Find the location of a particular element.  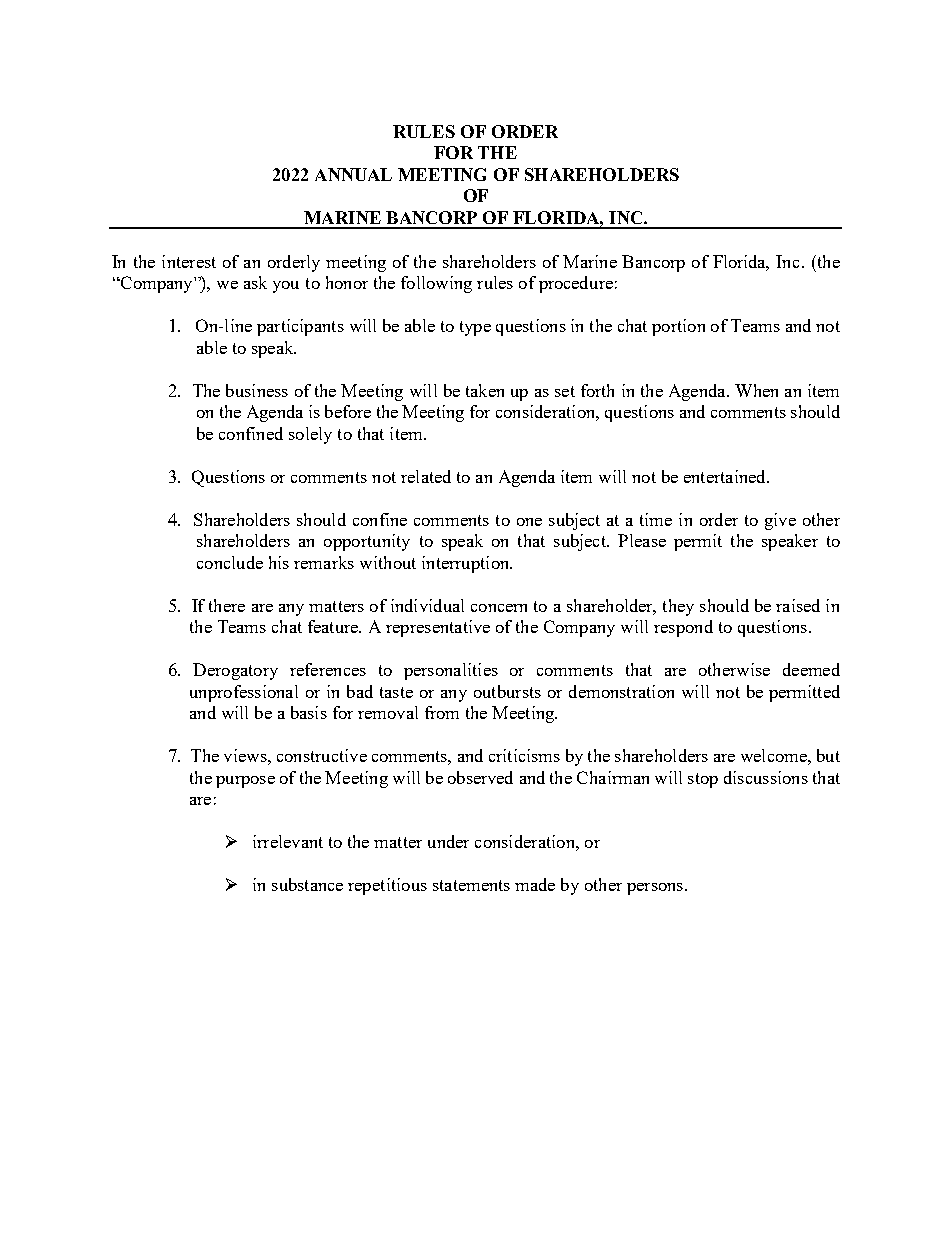

concern is located at coordinates (499, 608).
